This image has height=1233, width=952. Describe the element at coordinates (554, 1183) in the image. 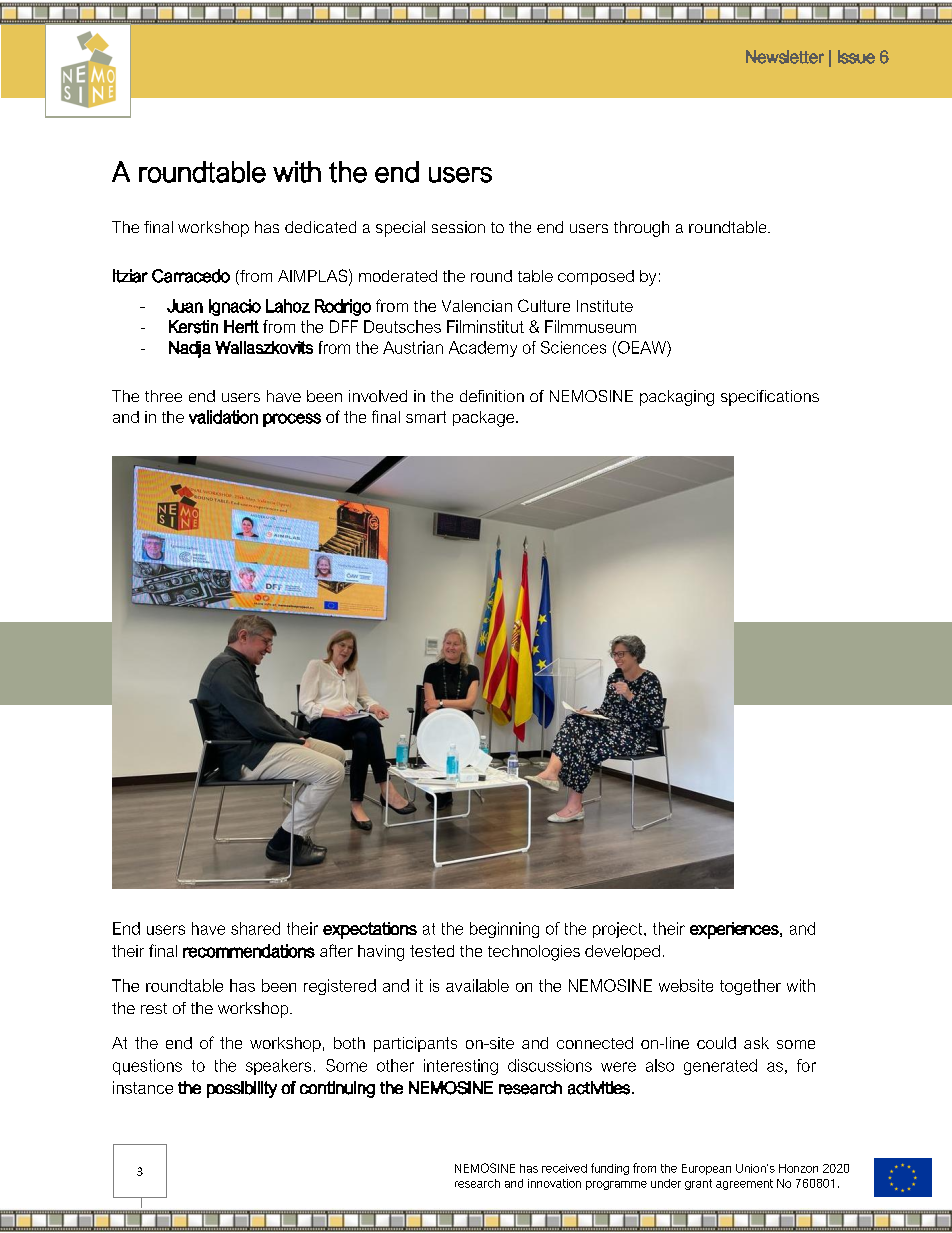

I see `innovation` at that location.
